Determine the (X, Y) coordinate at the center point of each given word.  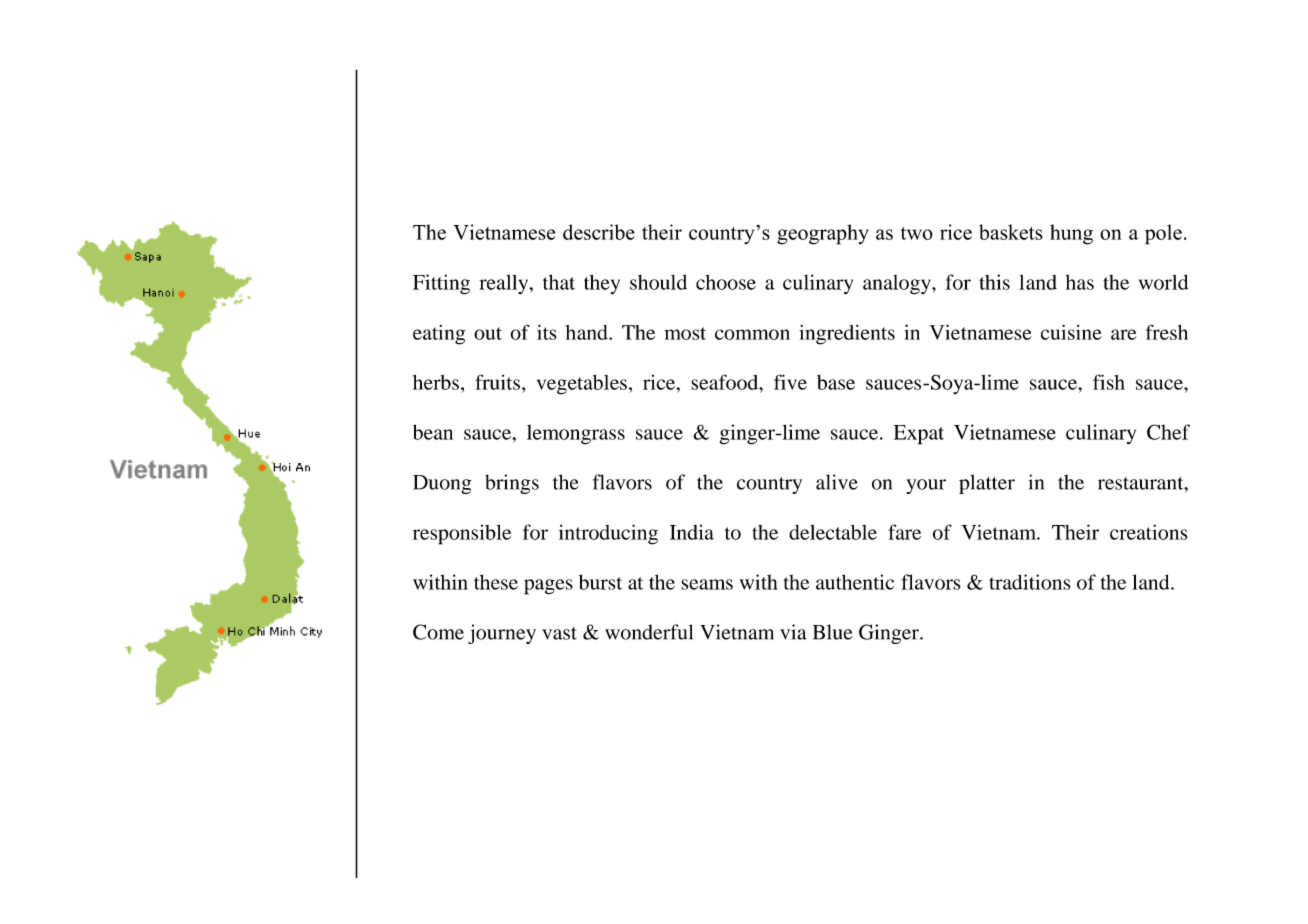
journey (502, 634)
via (793, 632)
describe (599, 232)
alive (837, 482)
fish (1109, 382)
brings (512, 484)
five (790, 382)
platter (987, 484)
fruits (497, 382)
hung (1071, 234)
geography (823, 234)
